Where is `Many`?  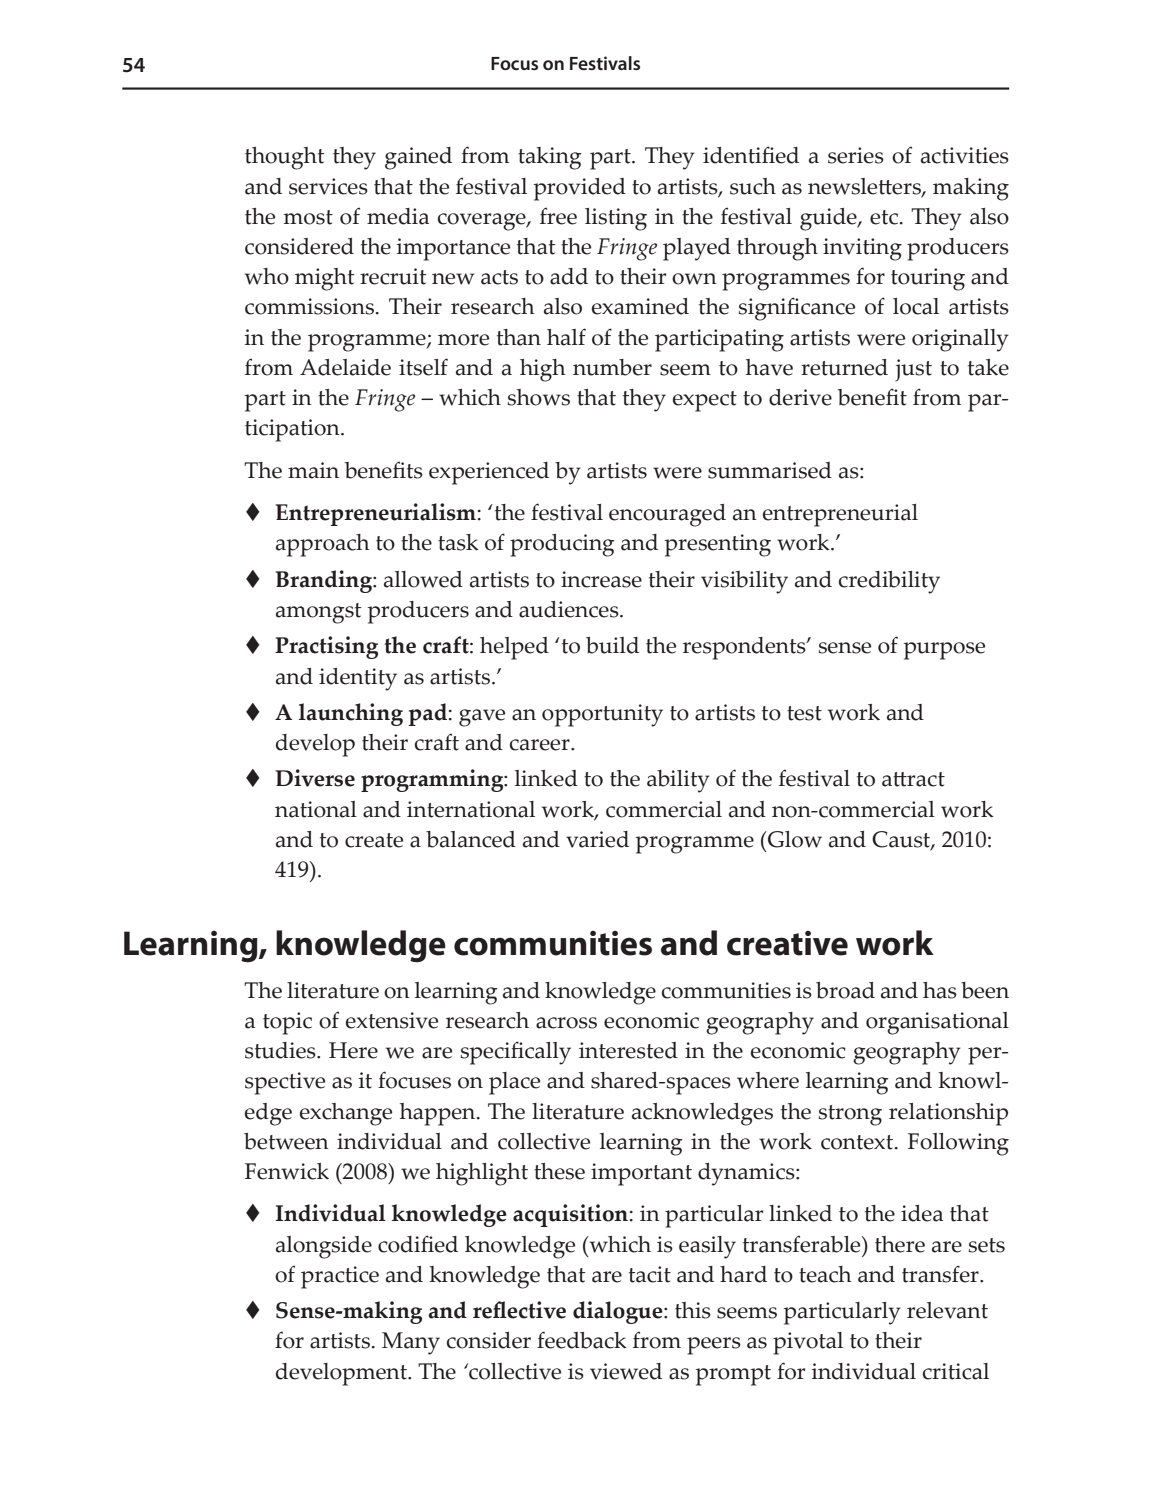
Many is located at coordinates (411, 1343).
